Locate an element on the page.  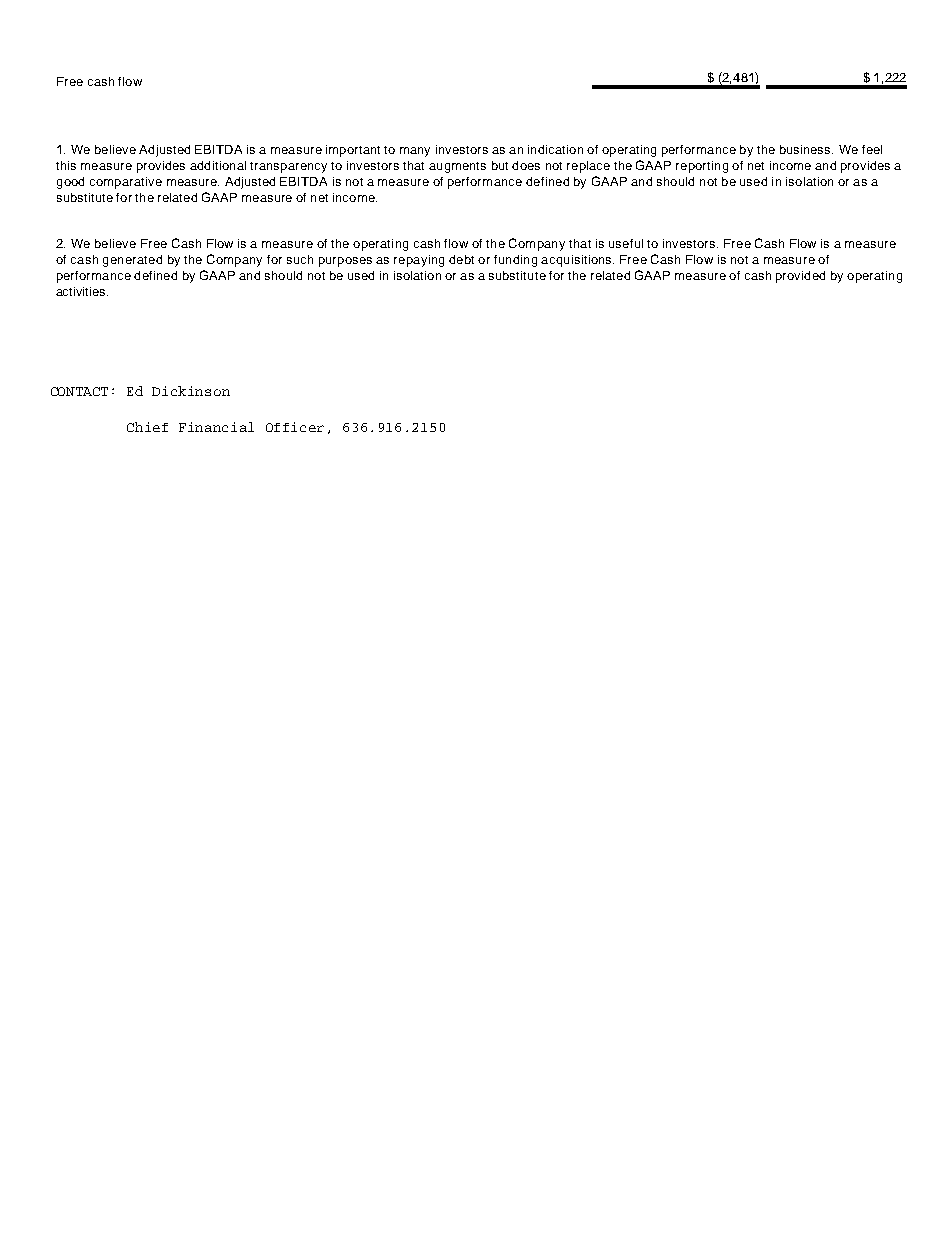
Officer is located at coordinates (295, 427).
